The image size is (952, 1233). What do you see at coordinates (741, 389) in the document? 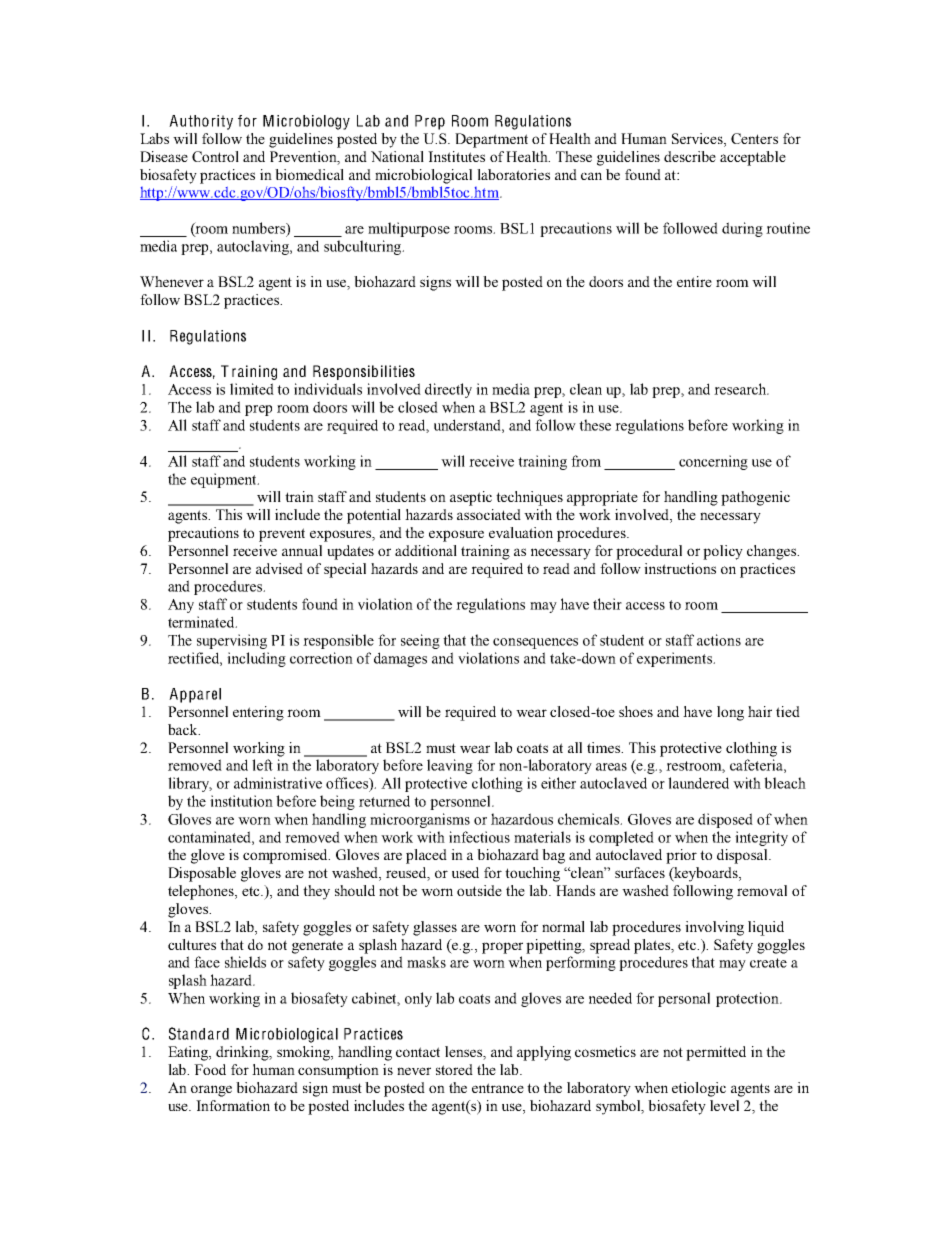
I see `research` at bounding box center [741, 389].
